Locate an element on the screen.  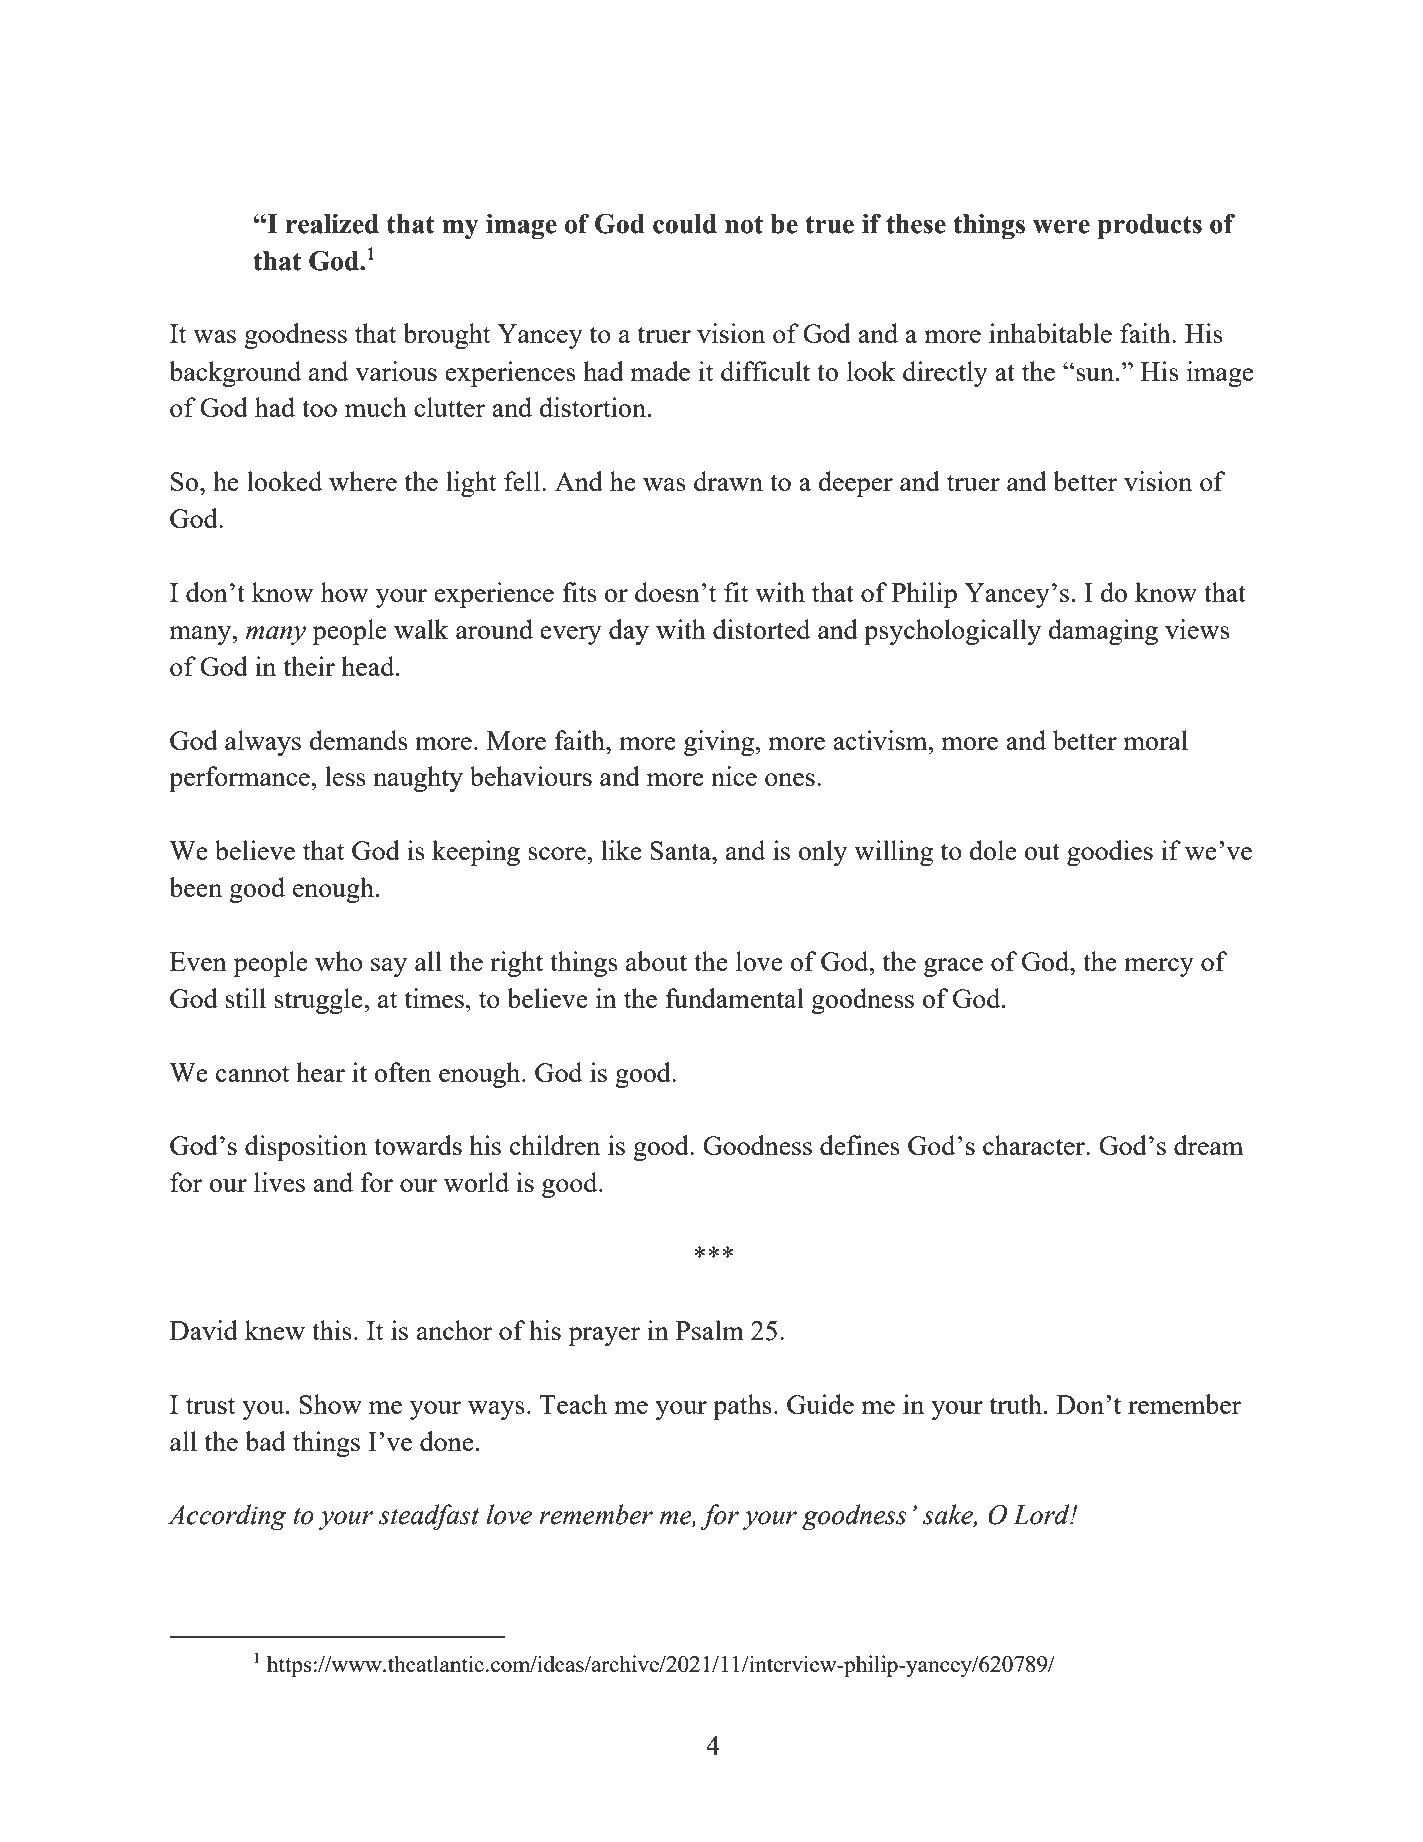
were is located at coordinates (1061, 227).
